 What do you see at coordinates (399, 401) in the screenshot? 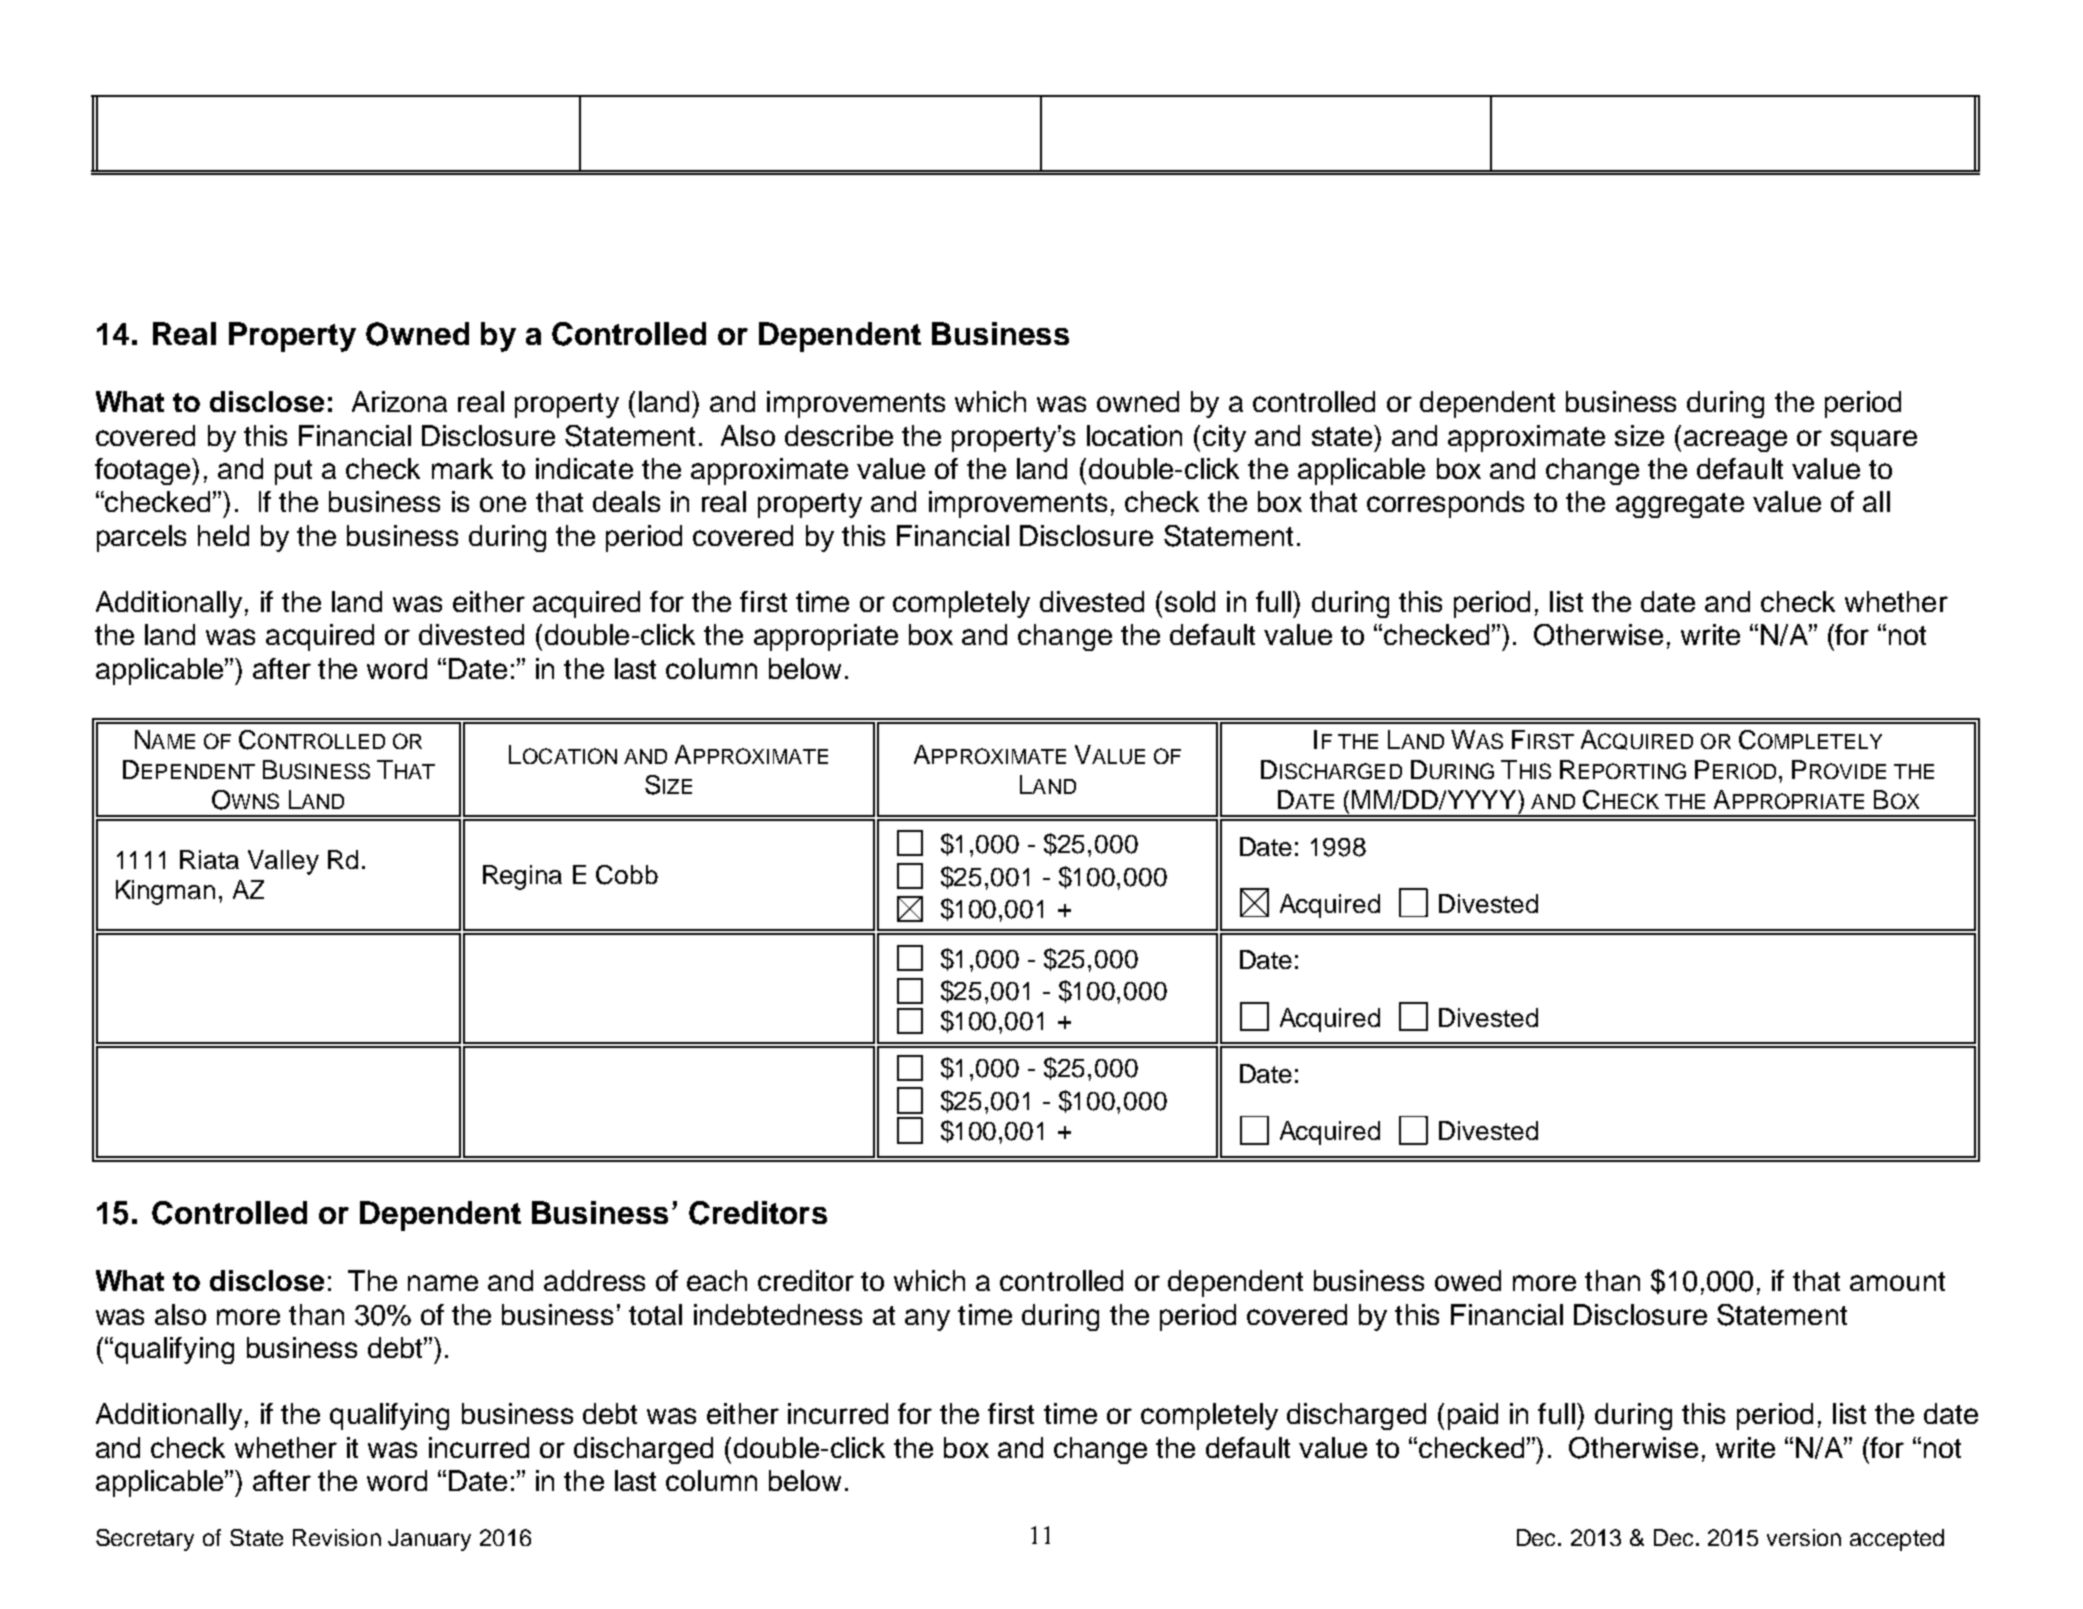
I see `Arizona` at bounding box center [399, 401].
